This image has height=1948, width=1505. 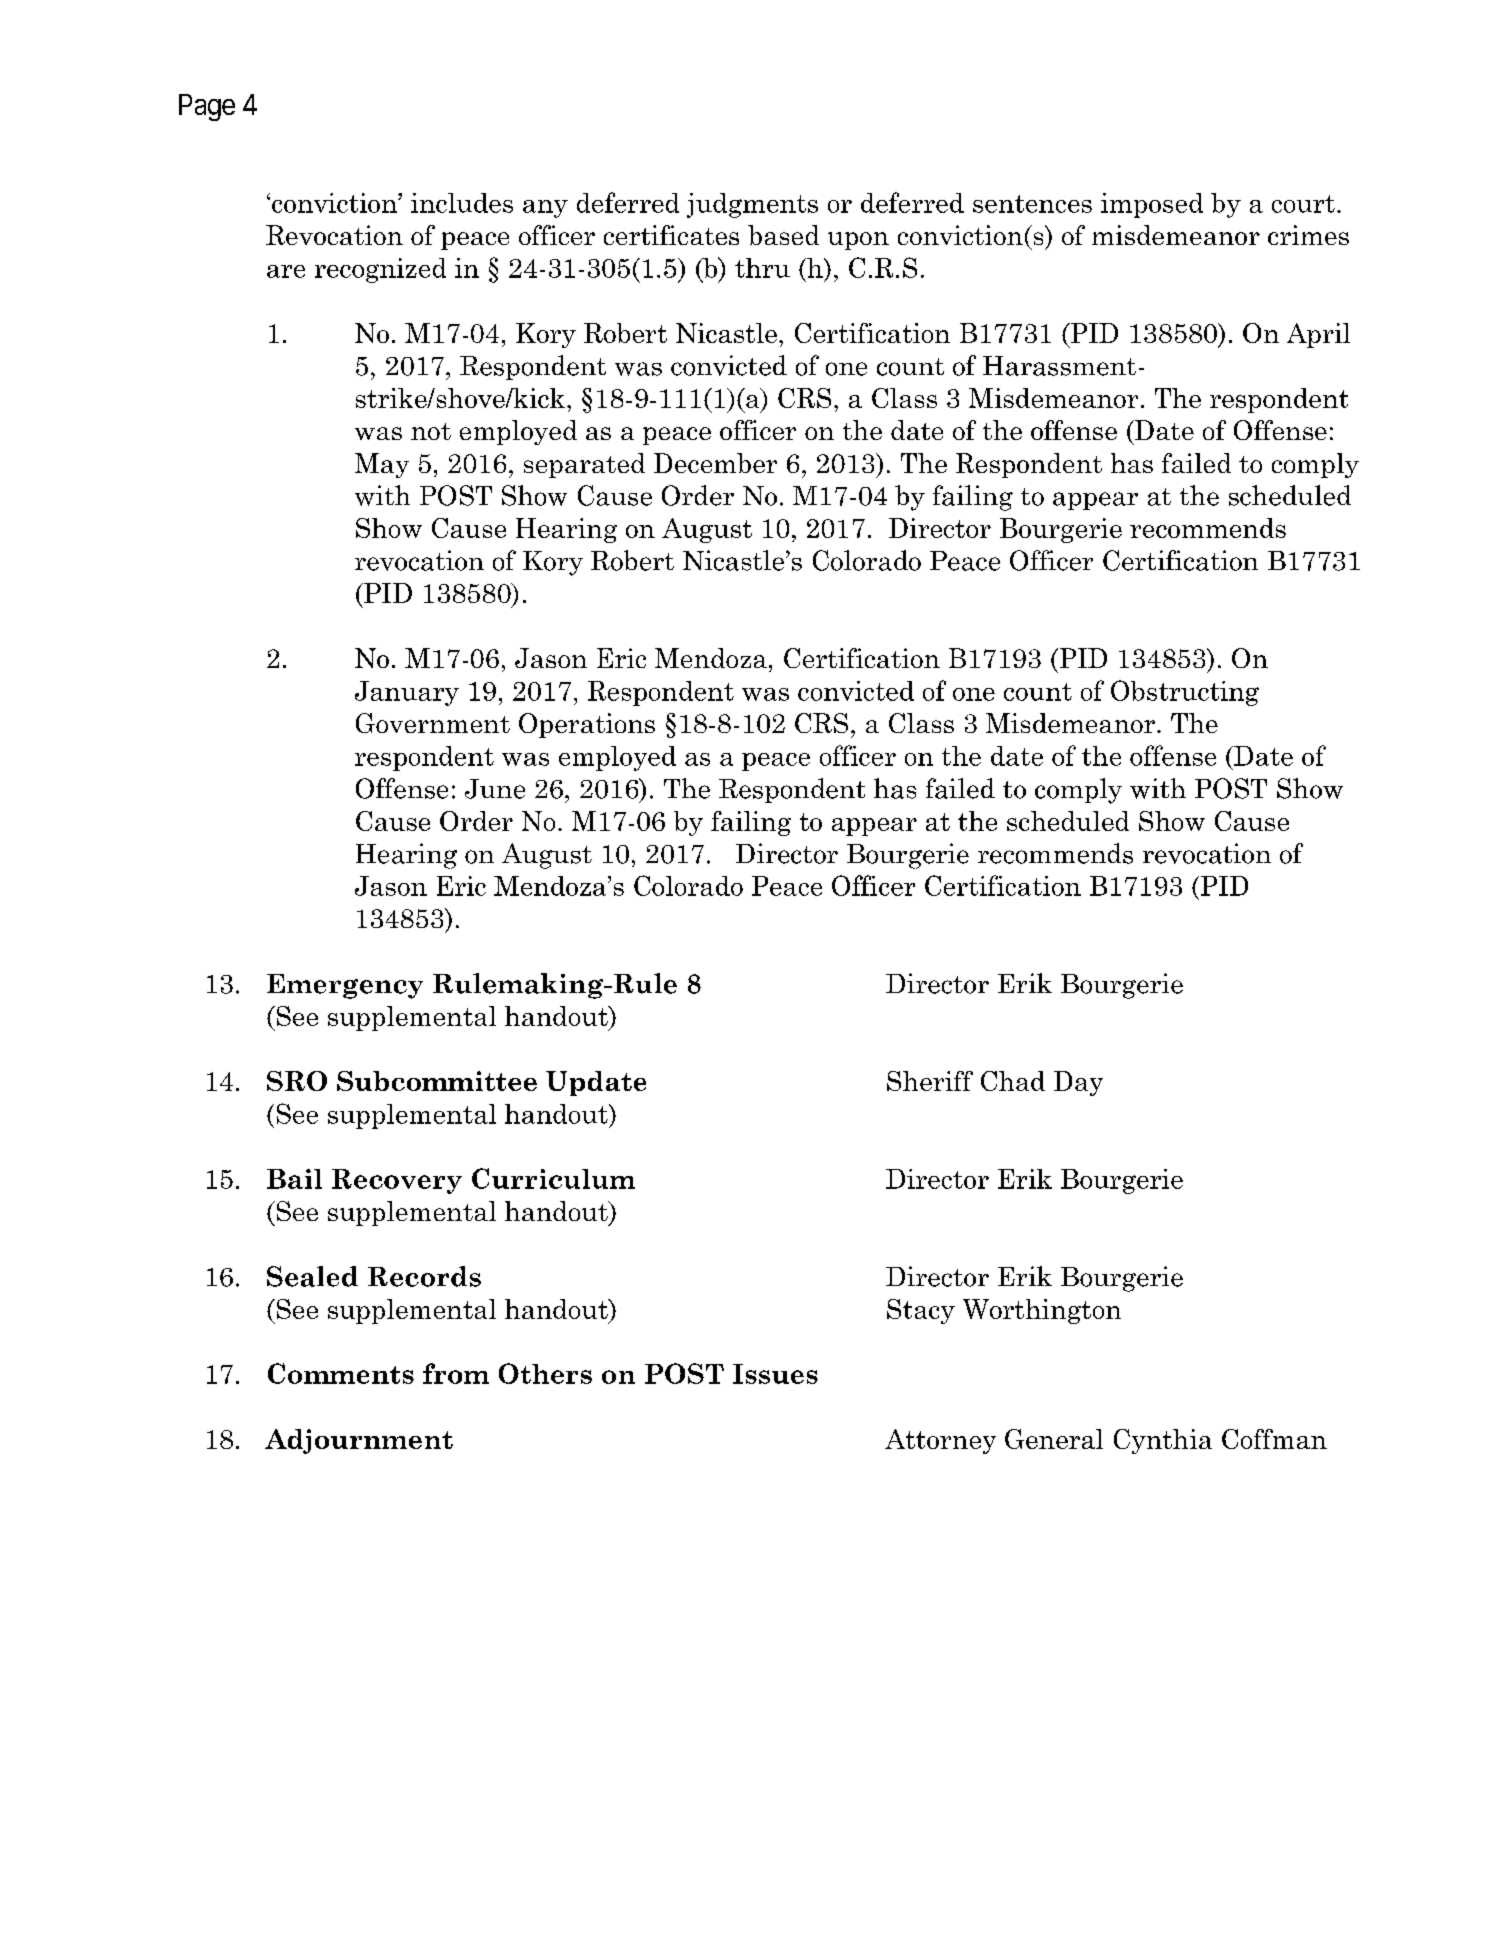 What do you see at coordinates (1078, 1083) in the image?
I see `Day` at bounding box center [1078, 1083].
